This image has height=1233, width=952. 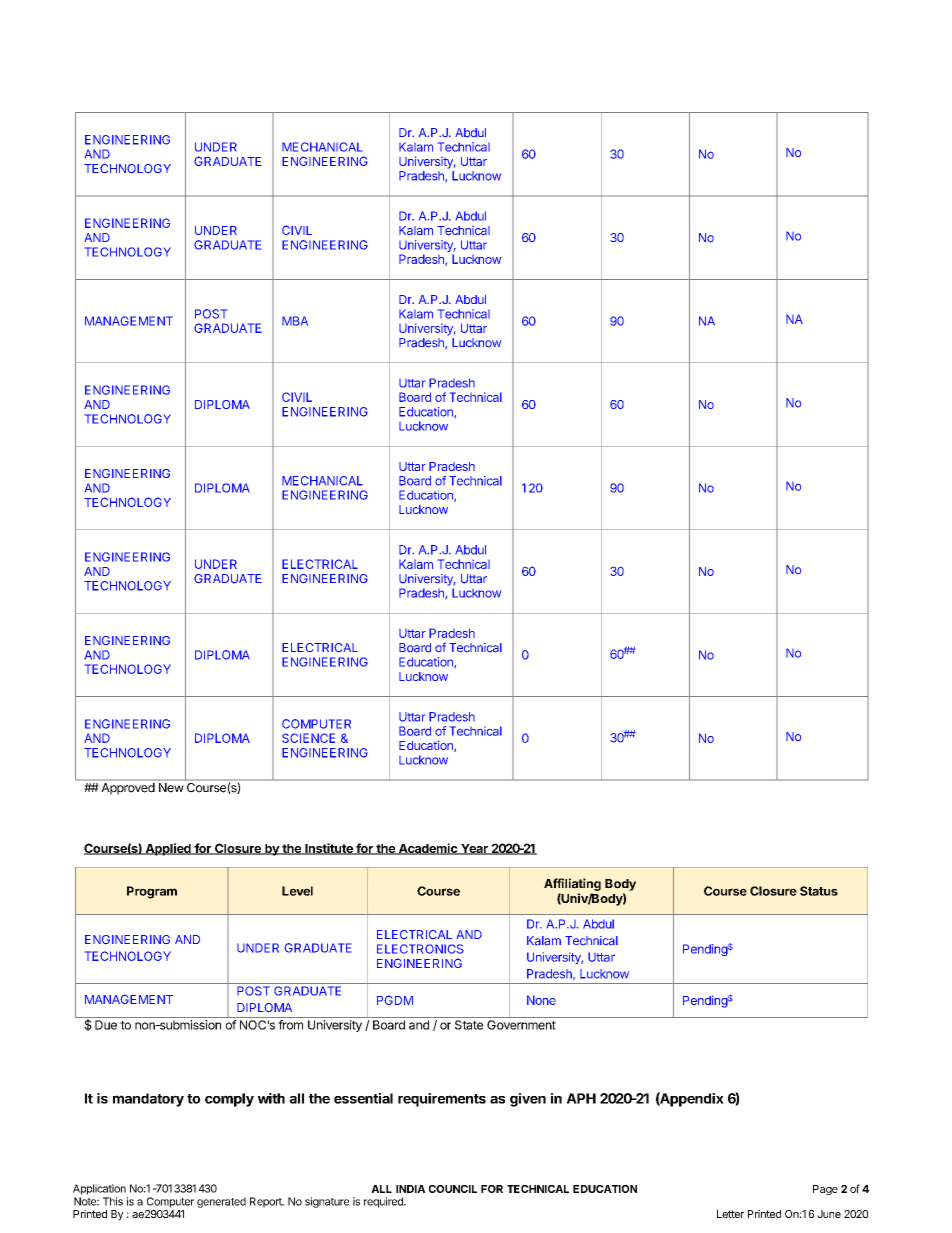 I want to click on MBA, so click(x=295, y=321).
